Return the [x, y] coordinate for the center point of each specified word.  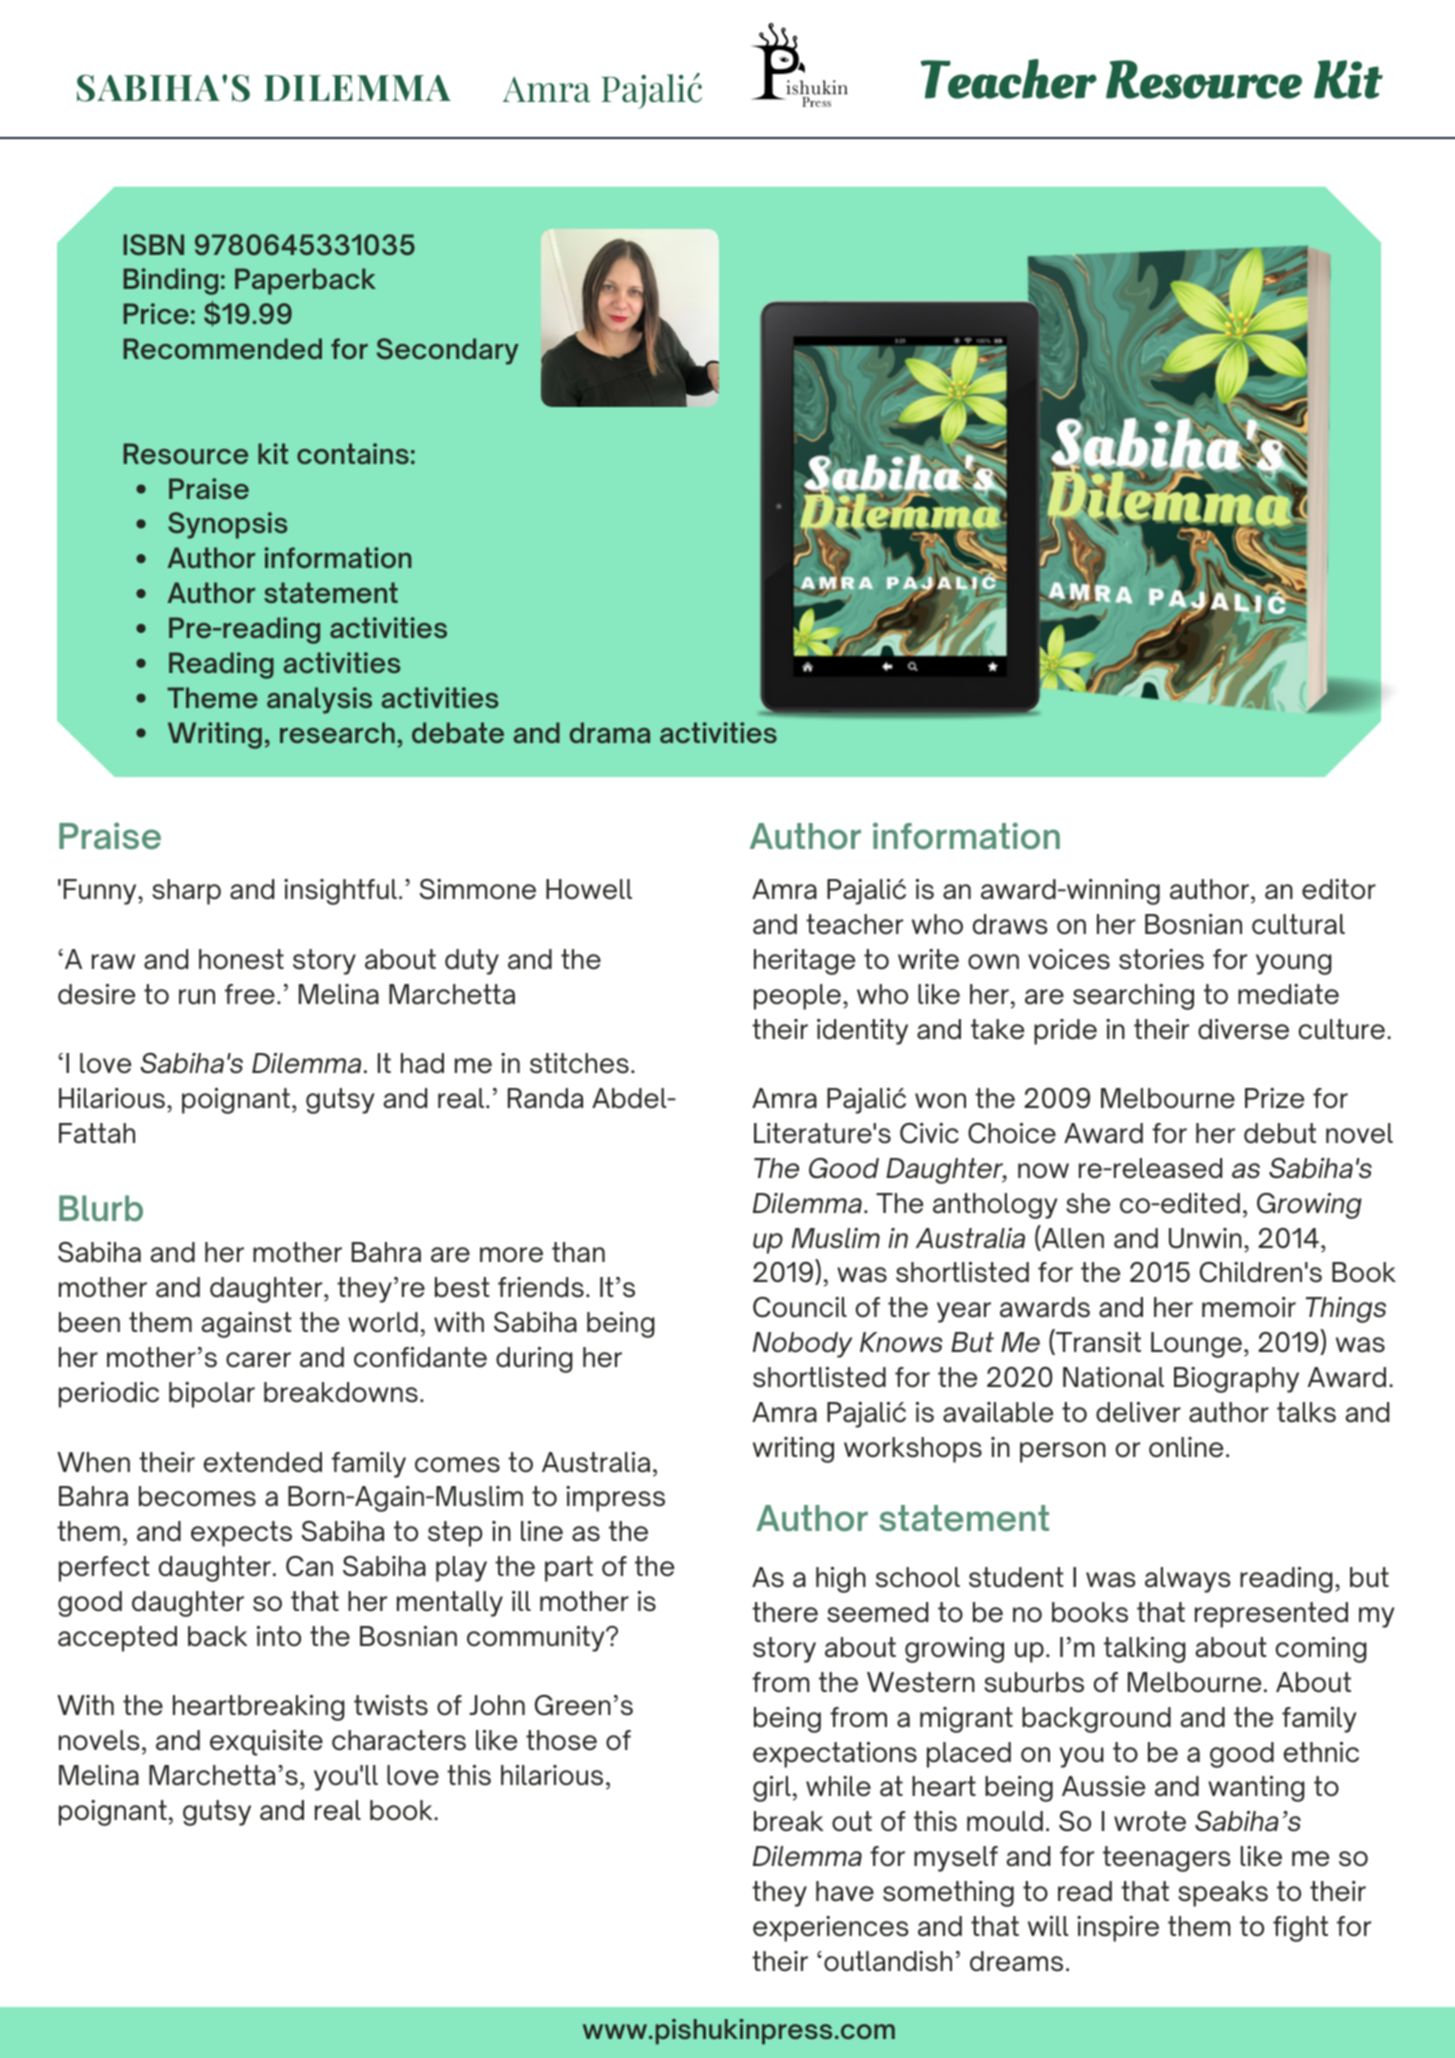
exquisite [266, 1743]
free [250, 994]
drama [610, 732]
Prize [1274, 1098]
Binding [170, 281]
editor [1339, 889]
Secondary [448, 351]
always [1188, 1580]
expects [241, 1534]
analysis [319, 700]
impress [615, 1499]
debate [458, 732]
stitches [579, 1063]
